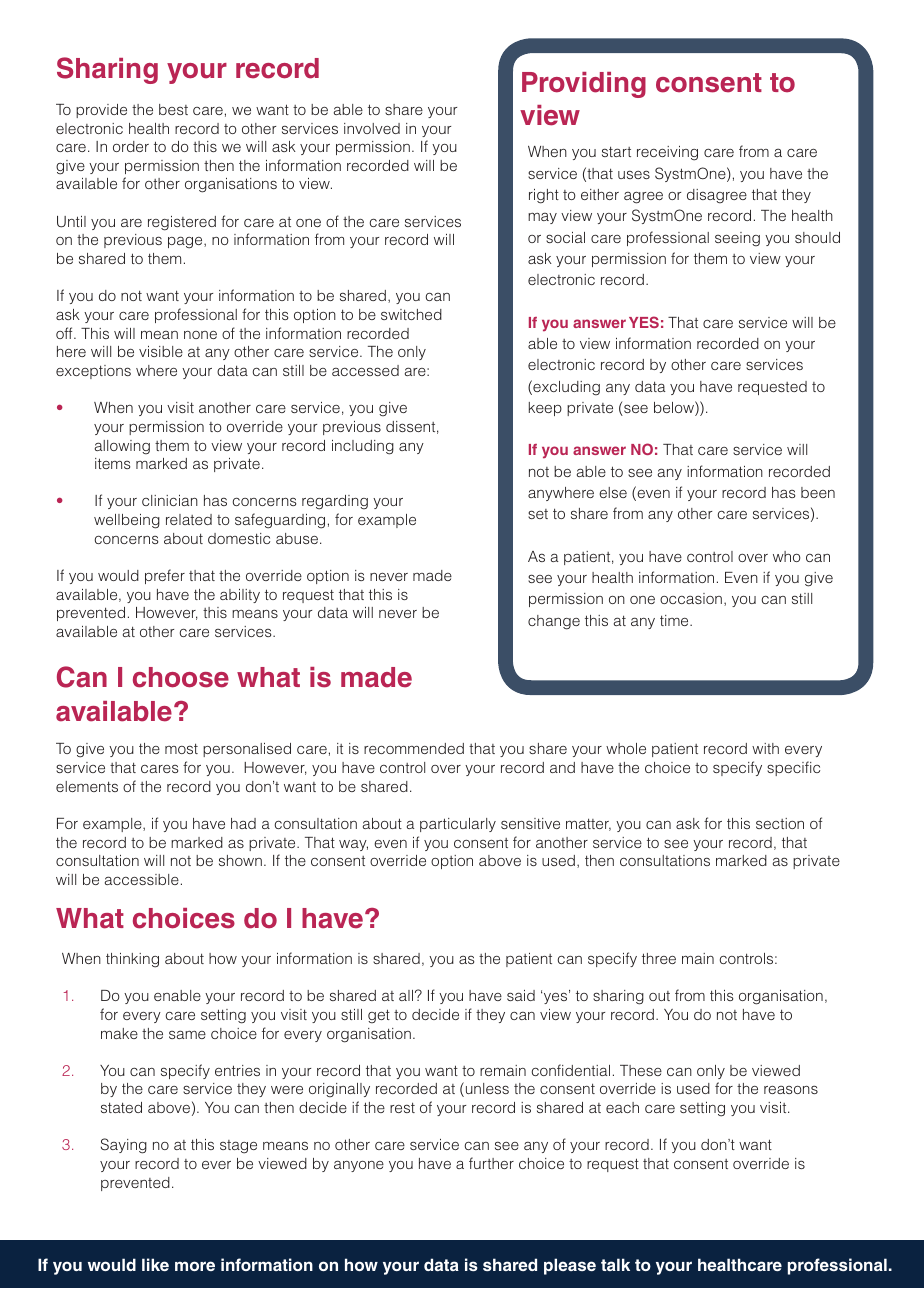 This screenshot has width=924, height=1308. I want to click on accessed, so click(365, 370).
